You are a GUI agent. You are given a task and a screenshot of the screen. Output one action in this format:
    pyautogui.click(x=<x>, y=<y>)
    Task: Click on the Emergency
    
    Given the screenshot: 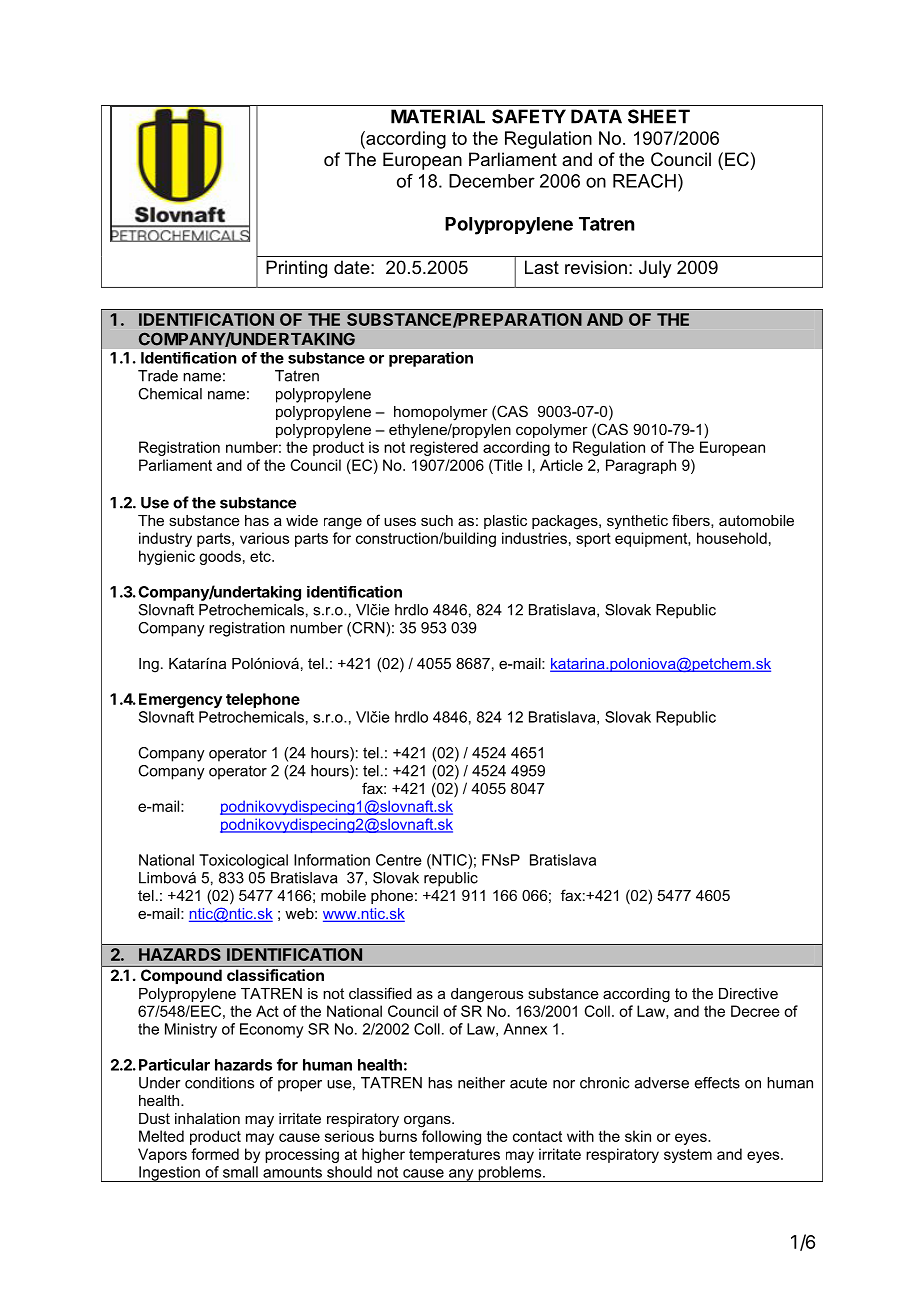 What is the action you would take?
    pyautogui.click(x=180, y=700)
